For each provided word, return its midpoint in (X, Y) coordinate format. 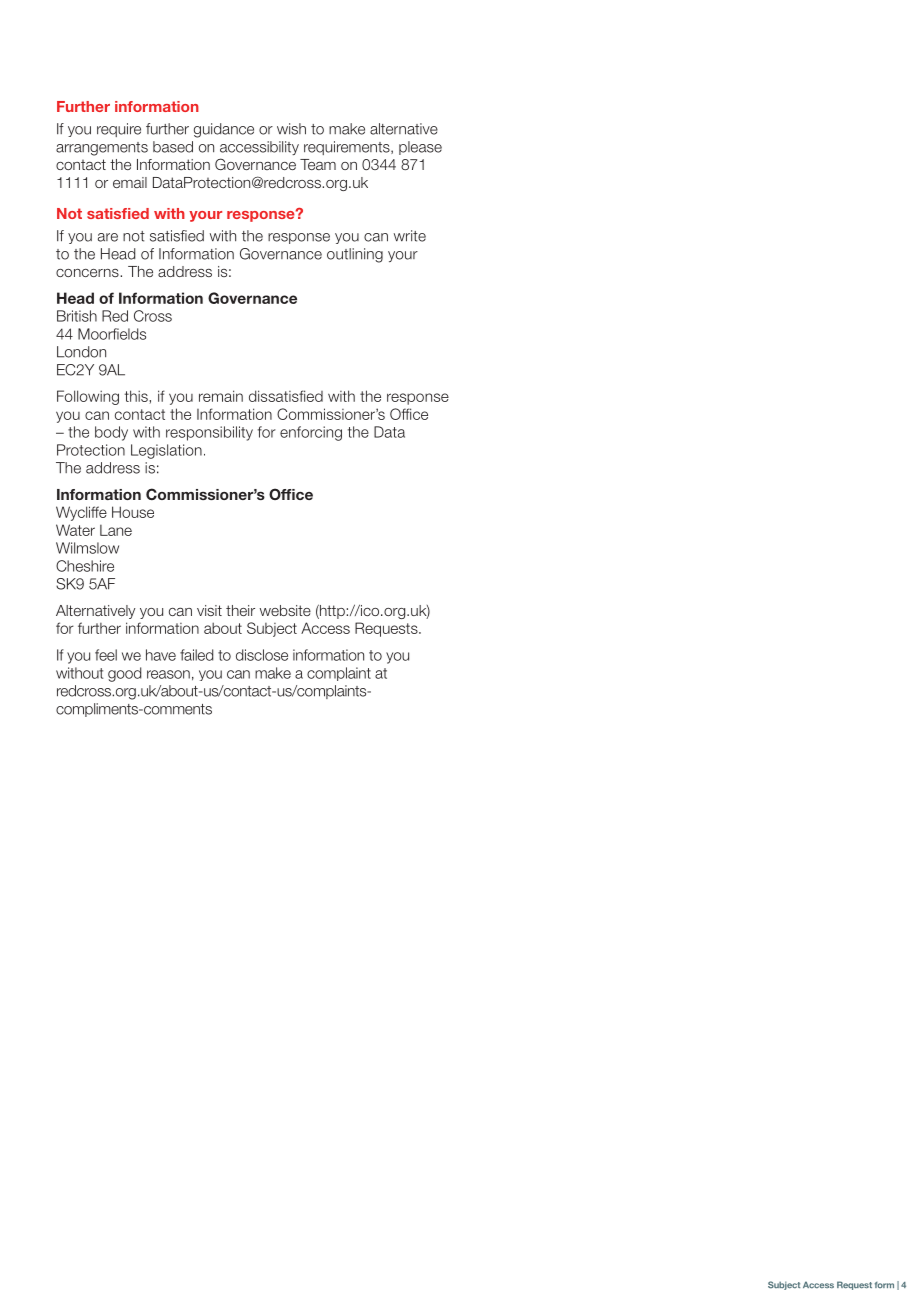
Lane (116, 530)
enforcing (311, 433)
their (240, 610)
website (285, 610)
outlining (355, 255)
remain (221, 396)
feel (106, 655)
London (81, 352)
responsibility (209, 433)
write (410, 236)
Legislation (166, 451)
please (420, 148)
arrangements (102, 149)
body (111, 433)
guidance (224, 130)
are (108, 237)
